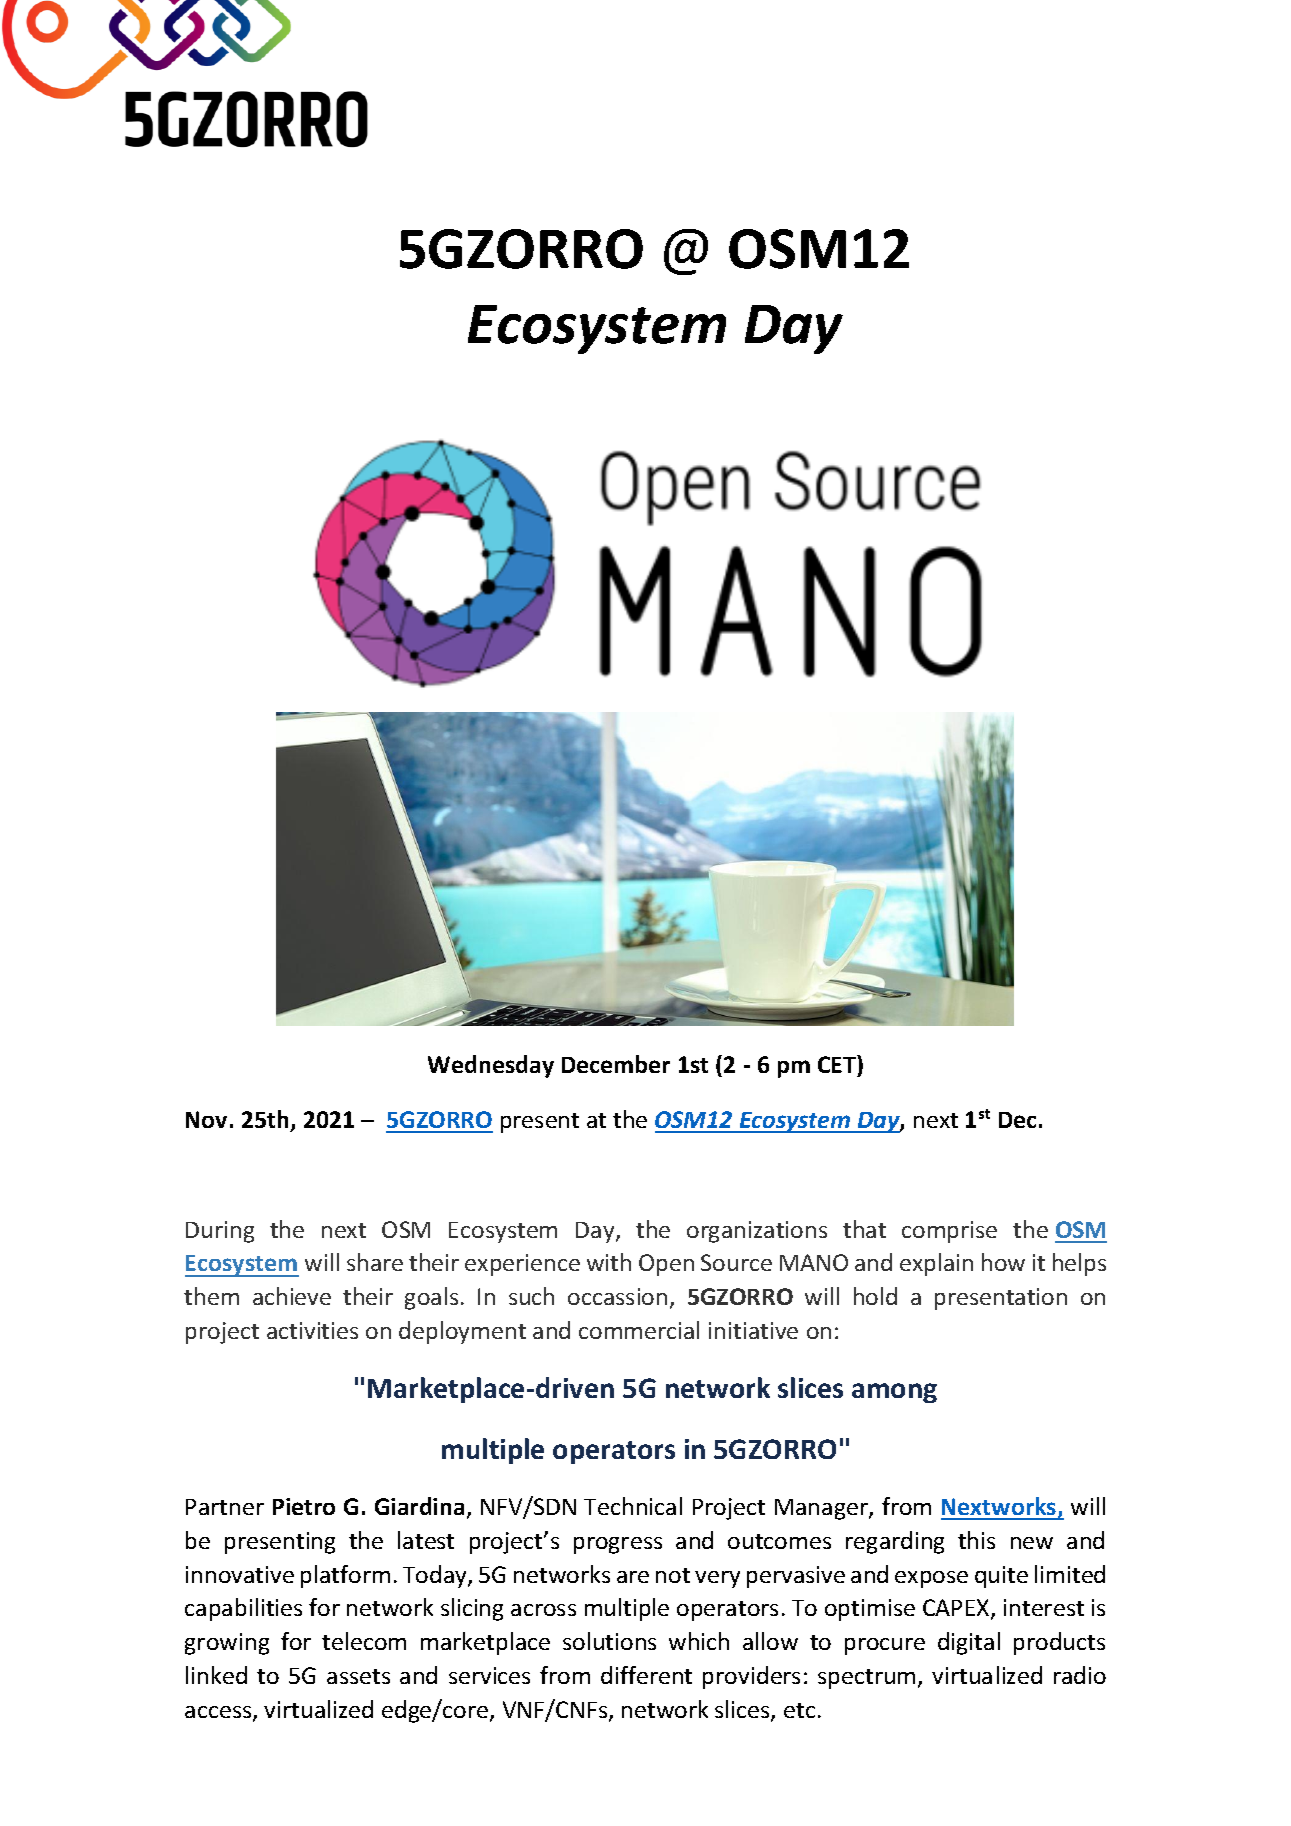 Image resolution: width=1291 pixels, height=1826 pixels. I want to click on assets, so click(358, 1676).
